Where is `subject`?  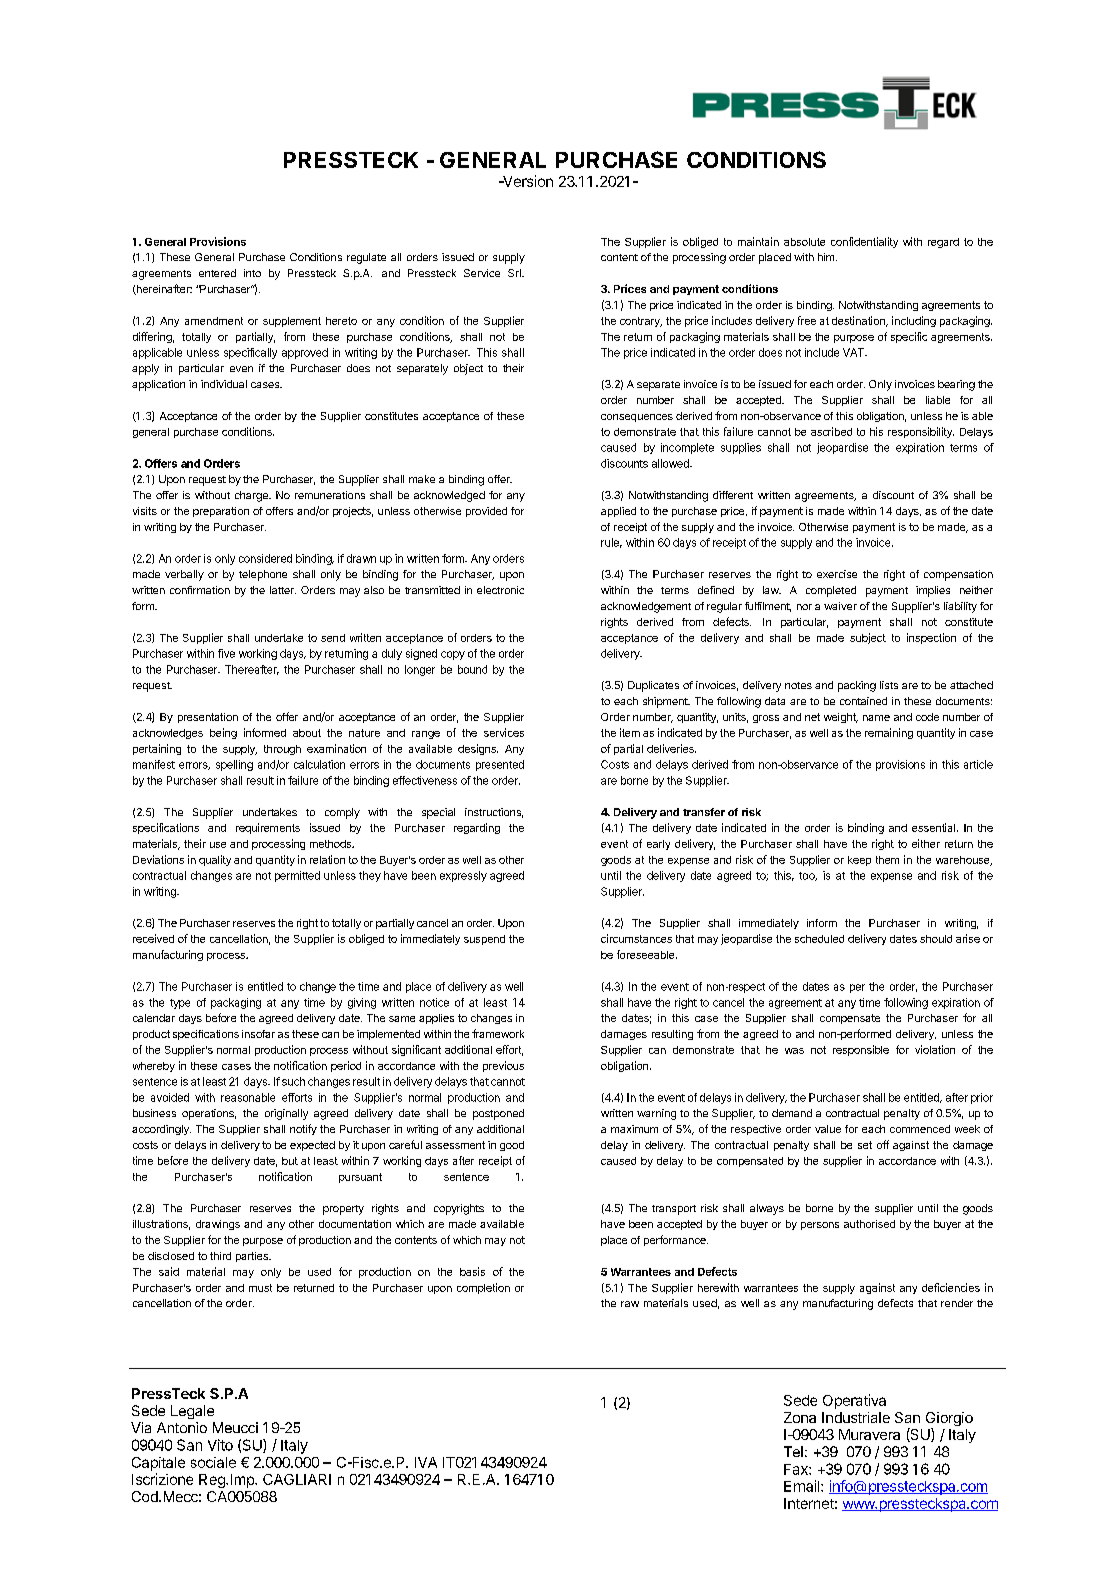 subject is located at coordinates (868, 638).
